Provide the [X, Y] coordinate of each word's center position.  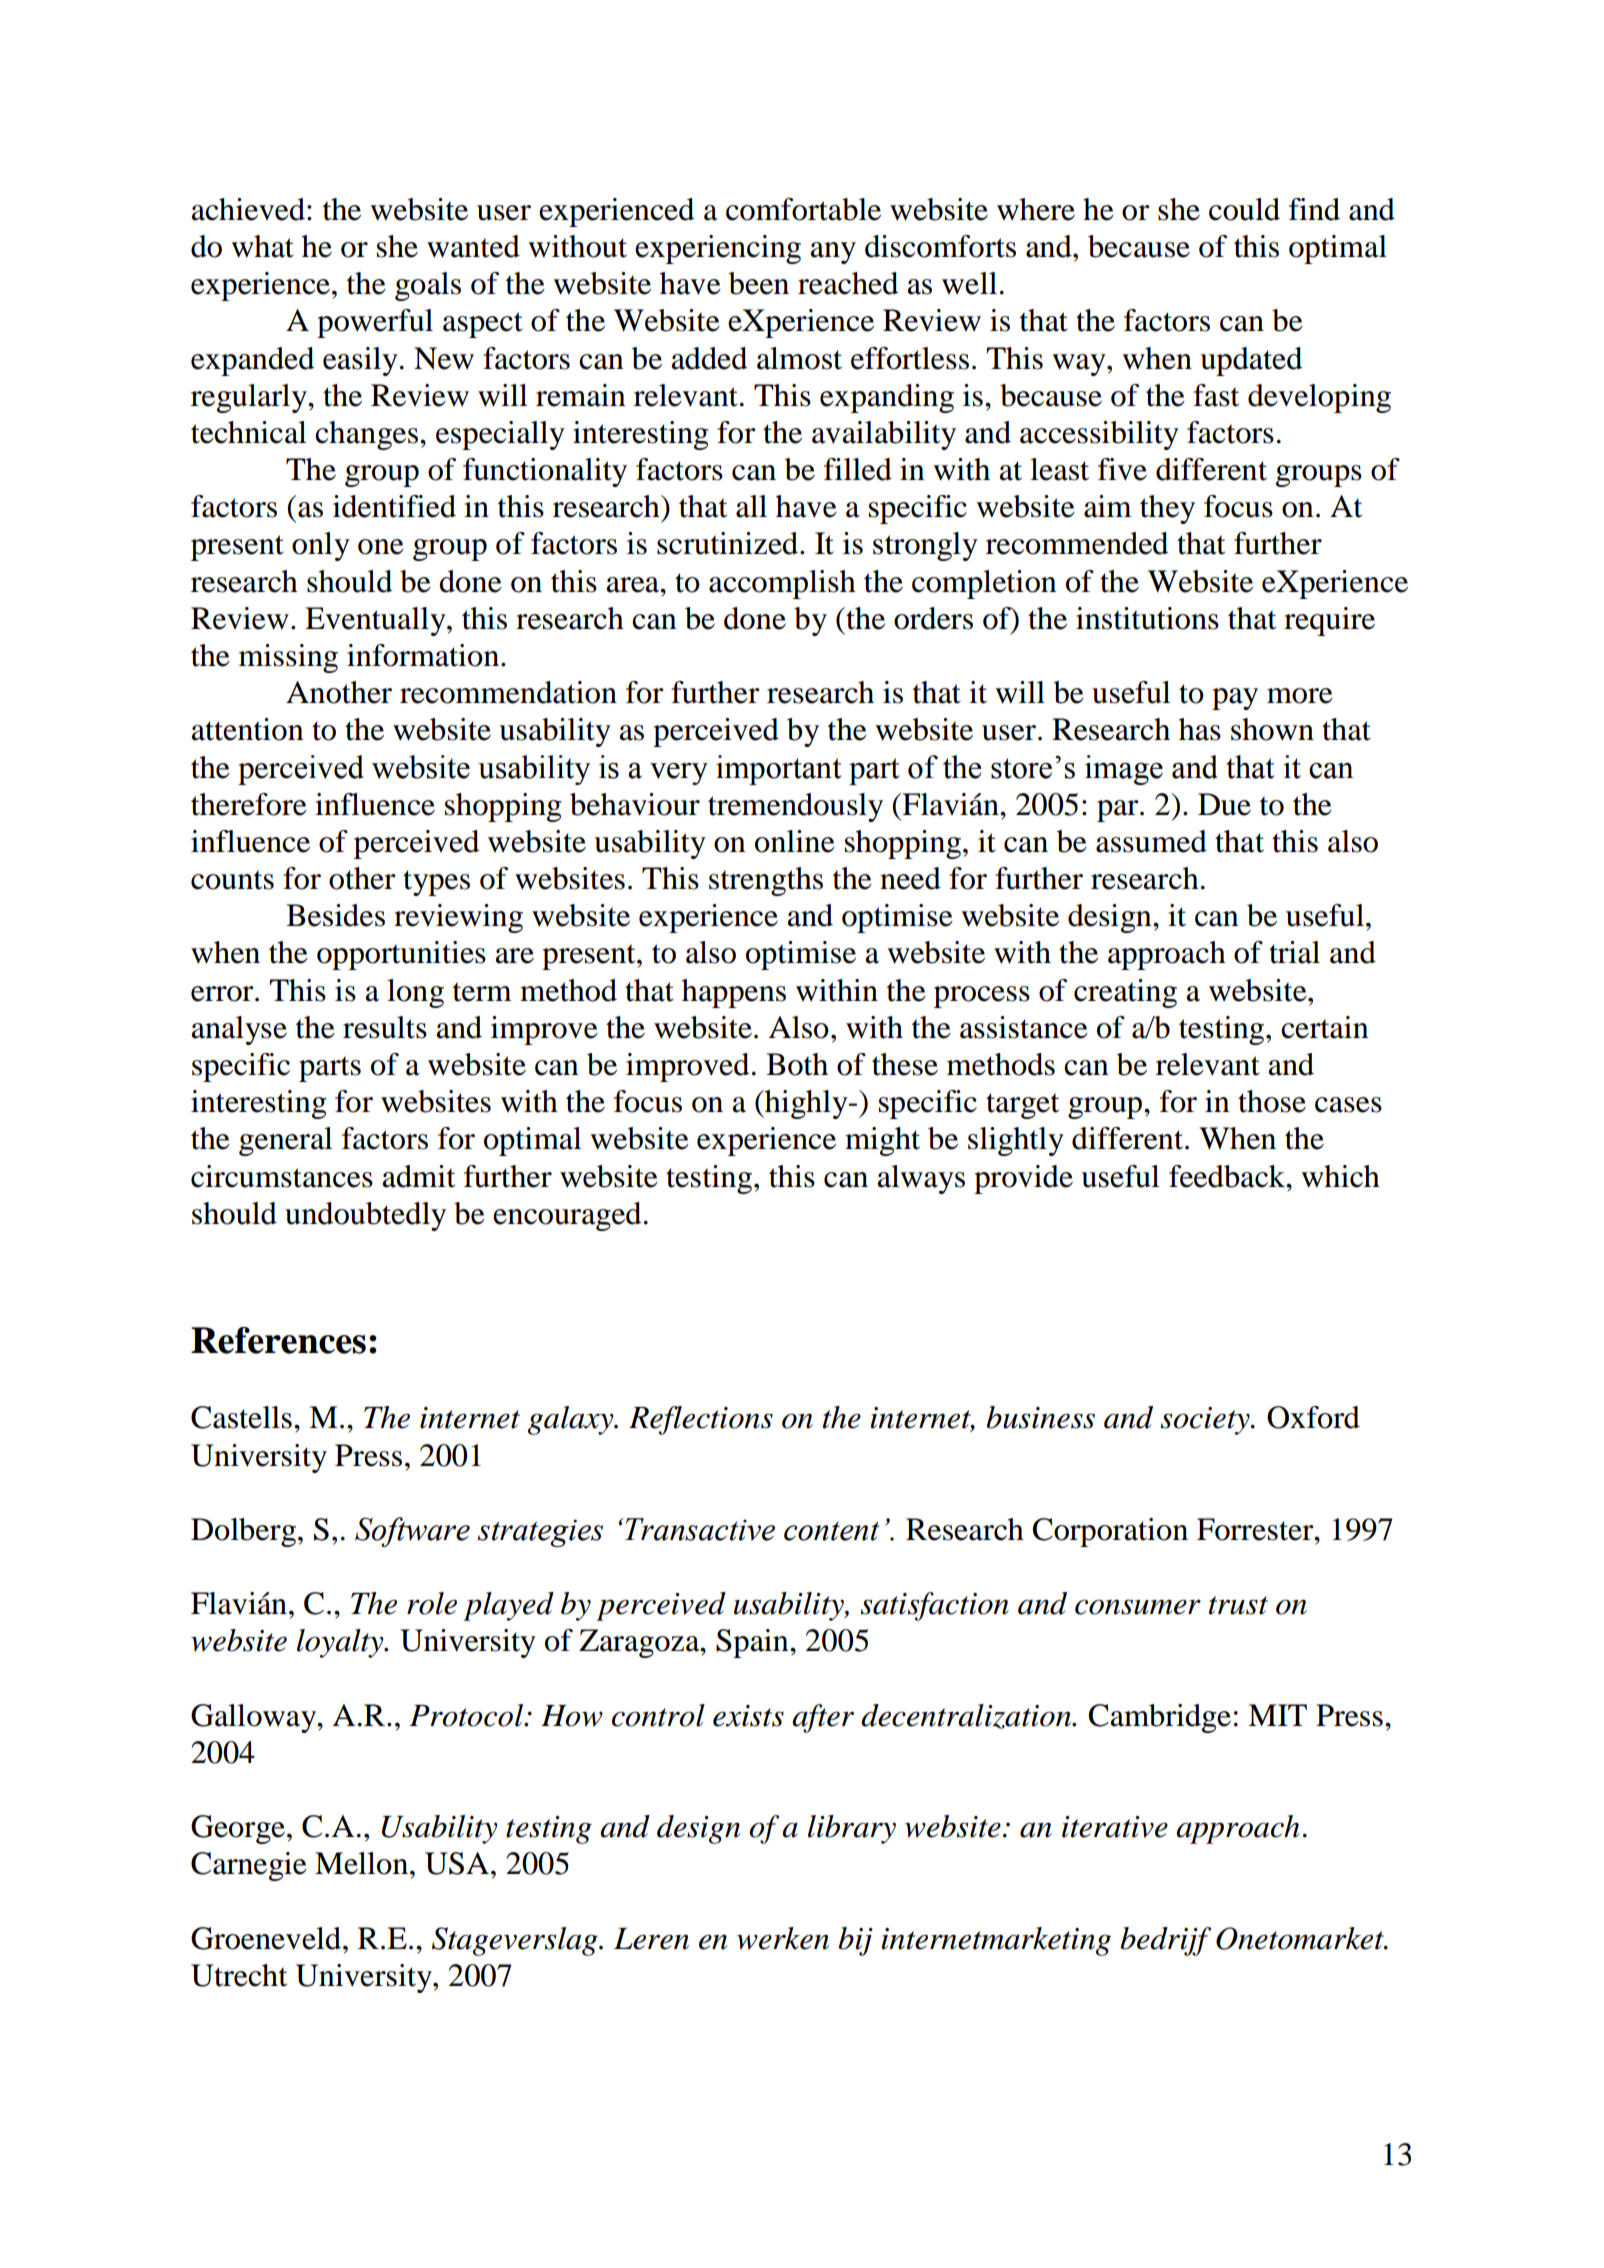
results [385, 1027]
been [759, 283]
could [1244, 209]
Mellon [363, 1863]
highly [806, 1104]
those [1272, 1101]
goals [428, 286]
